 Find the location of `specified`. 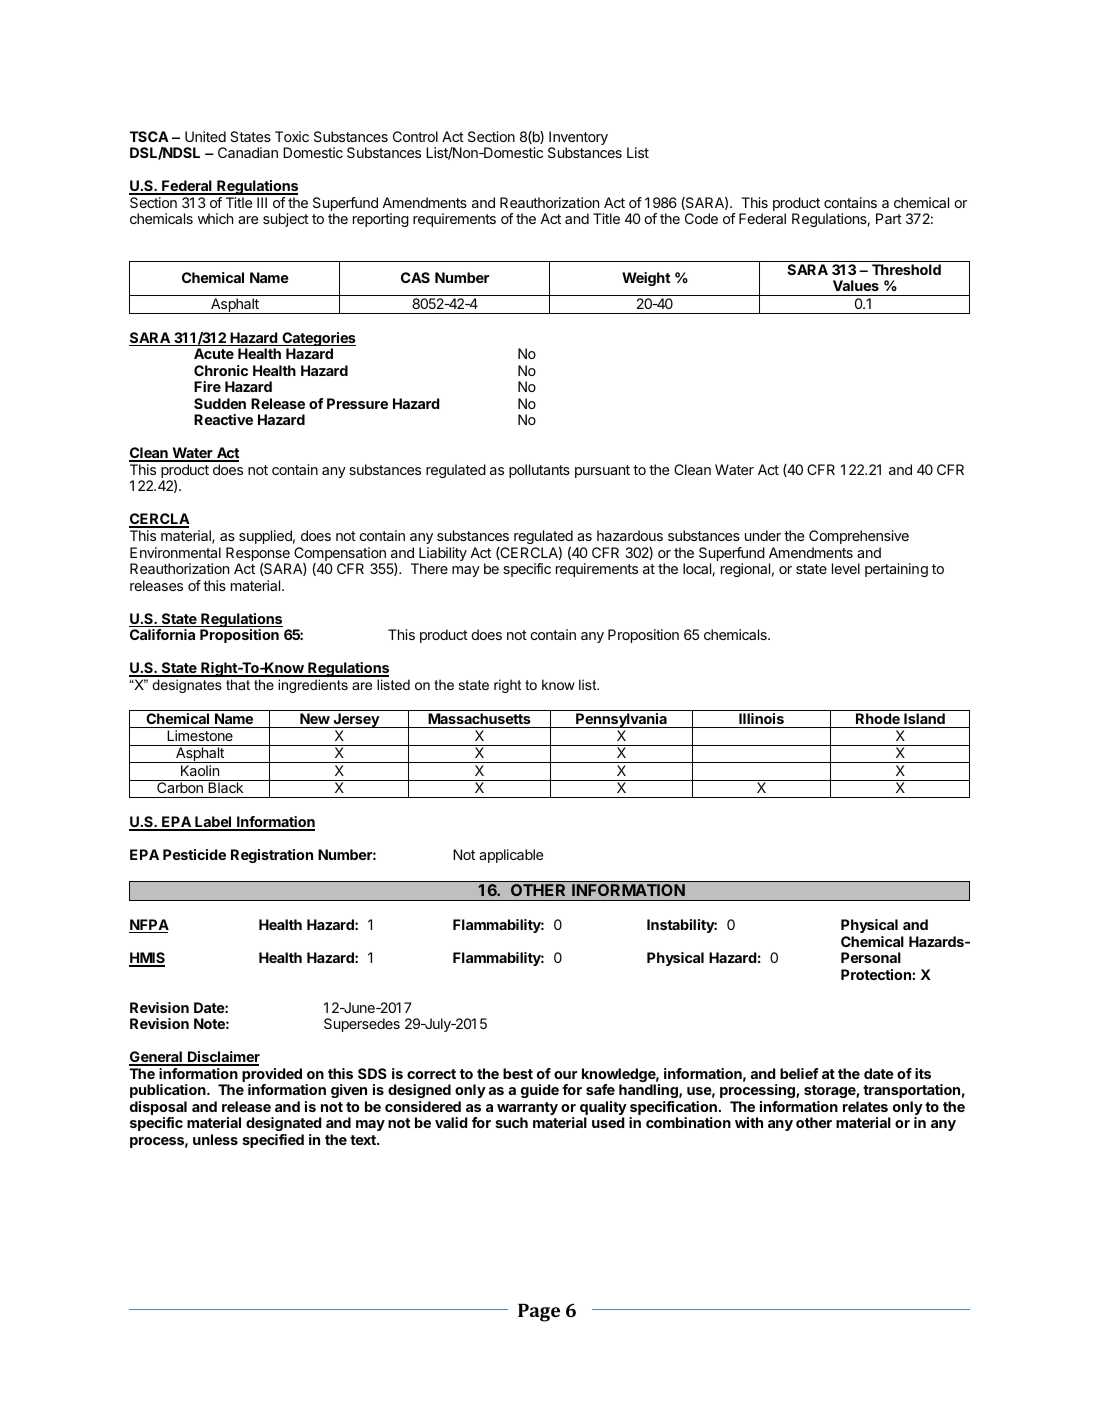

specified is located at coordinates (273, 1141).
